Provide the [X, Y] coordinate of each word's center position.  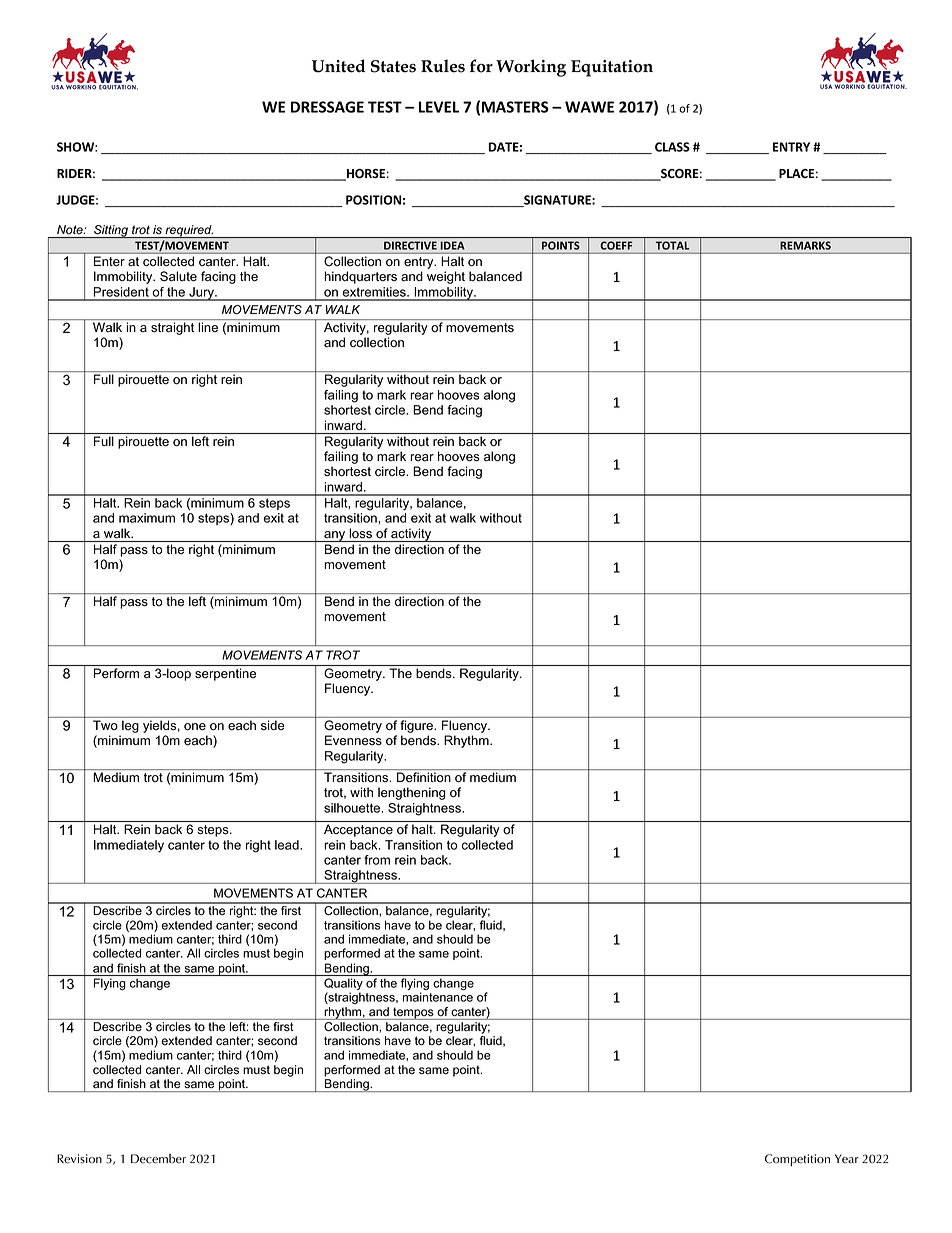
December [158, 1159]
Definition [424, 777]
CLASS [672, 147]
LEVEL [439, 107]
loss [361, 533]
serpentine [225, 674]
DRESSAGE [327, 107]
